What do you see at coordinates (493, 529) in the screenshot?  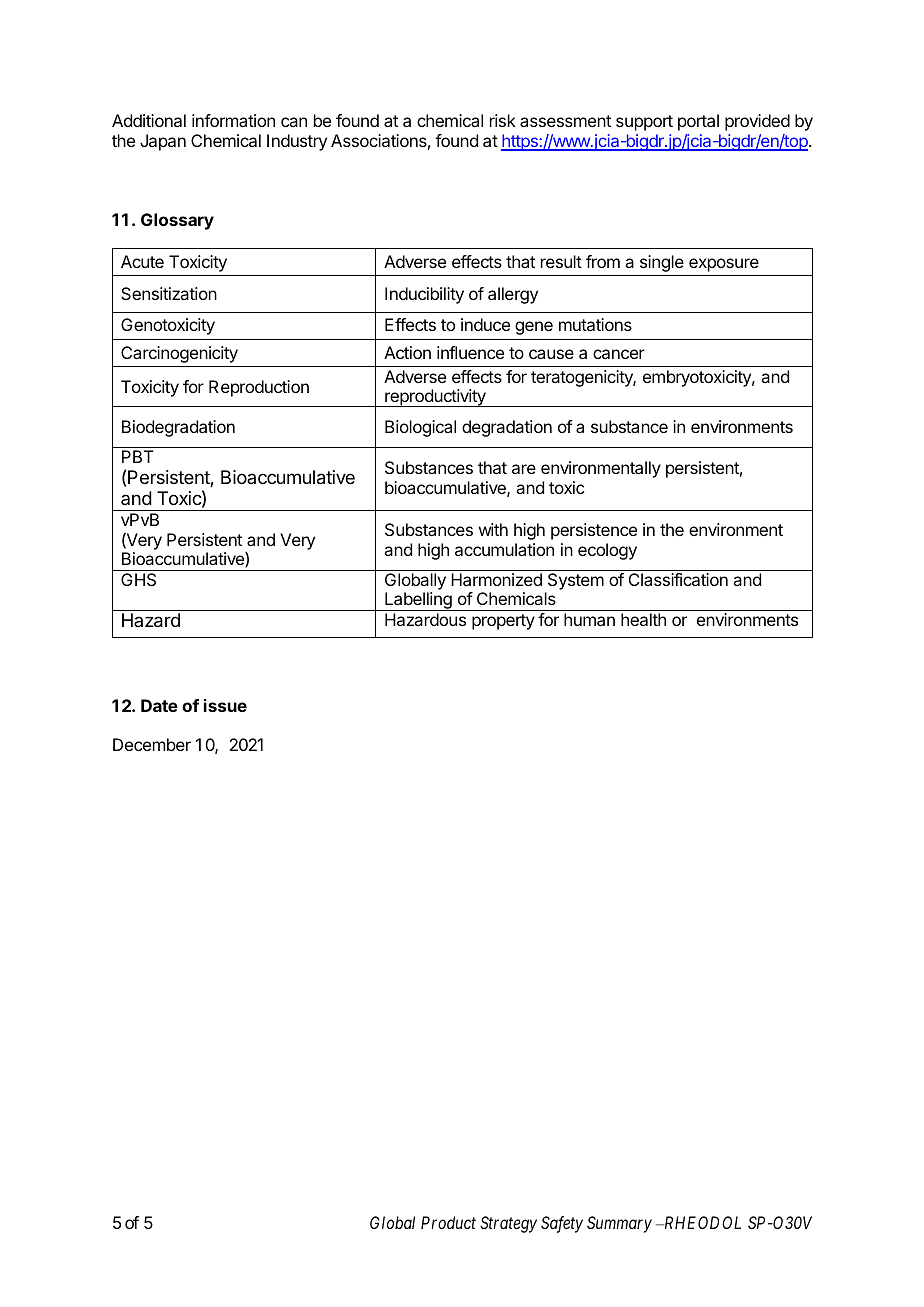 I see `with` at bounding box center [493, 529].
